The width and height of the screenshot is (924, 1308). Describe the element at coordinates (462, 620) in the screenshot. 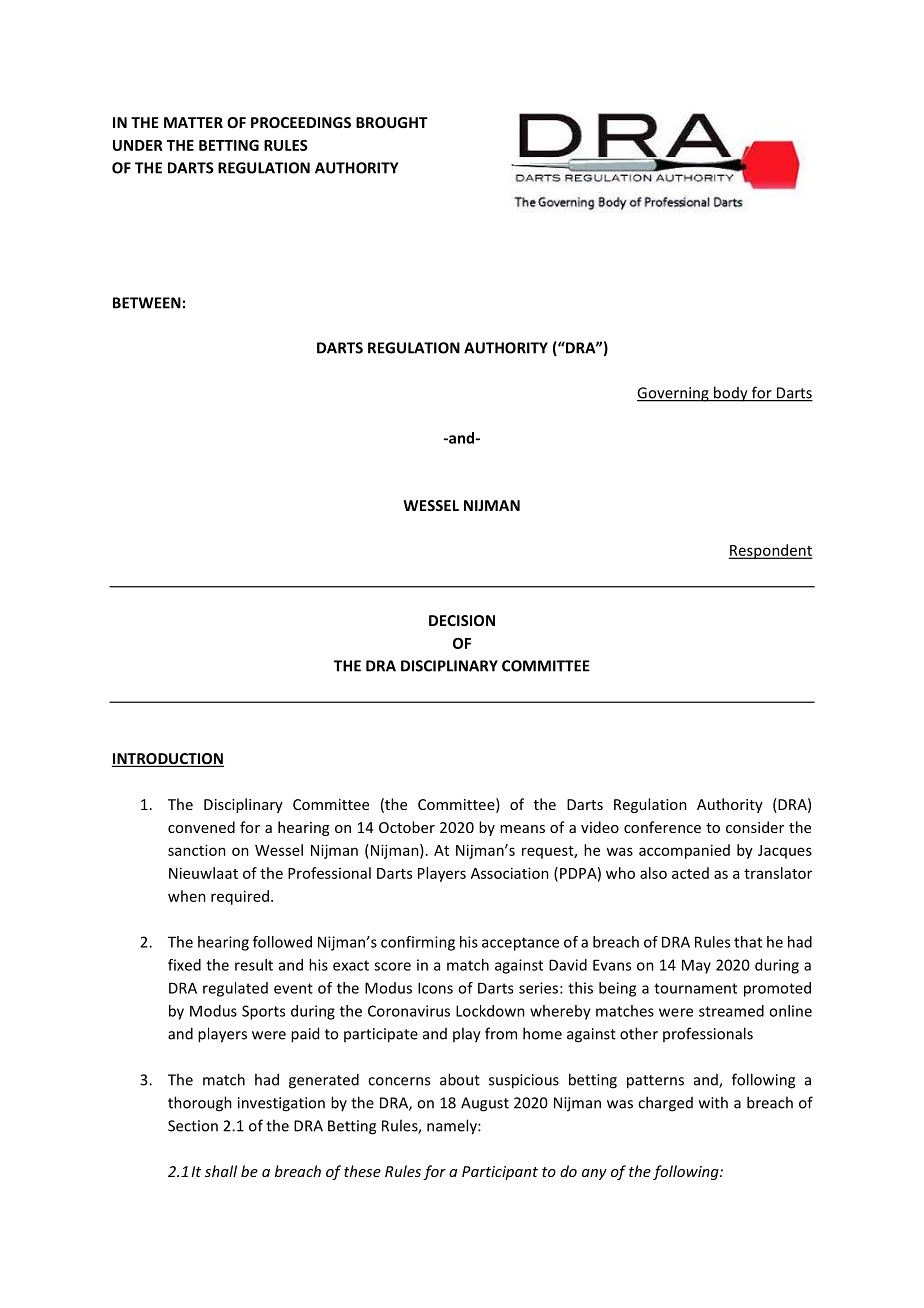

I see `DECISION` at that location.
